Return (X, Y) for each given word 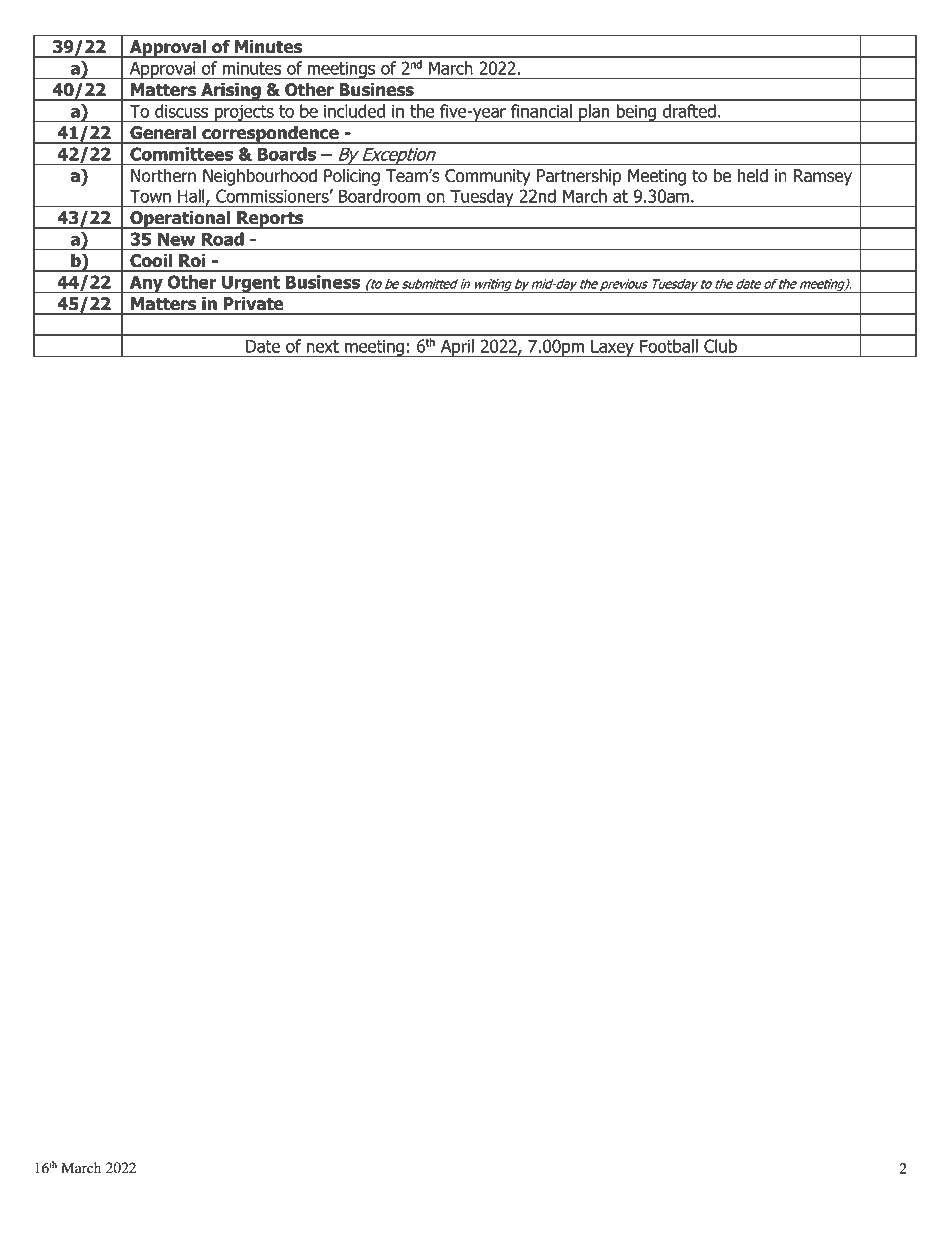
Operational (180, 220)
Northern (163, 176)
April (457, 348)
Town (150, 196)
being (636, 113)
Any (146, 284)
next (323, 346)
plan (594, 113)
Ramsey (823, 177)
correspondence (270, 135)
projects (244, 113)
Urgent (251, 284)
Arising (231, 92)
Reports (270, 220)
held (752, 176)
